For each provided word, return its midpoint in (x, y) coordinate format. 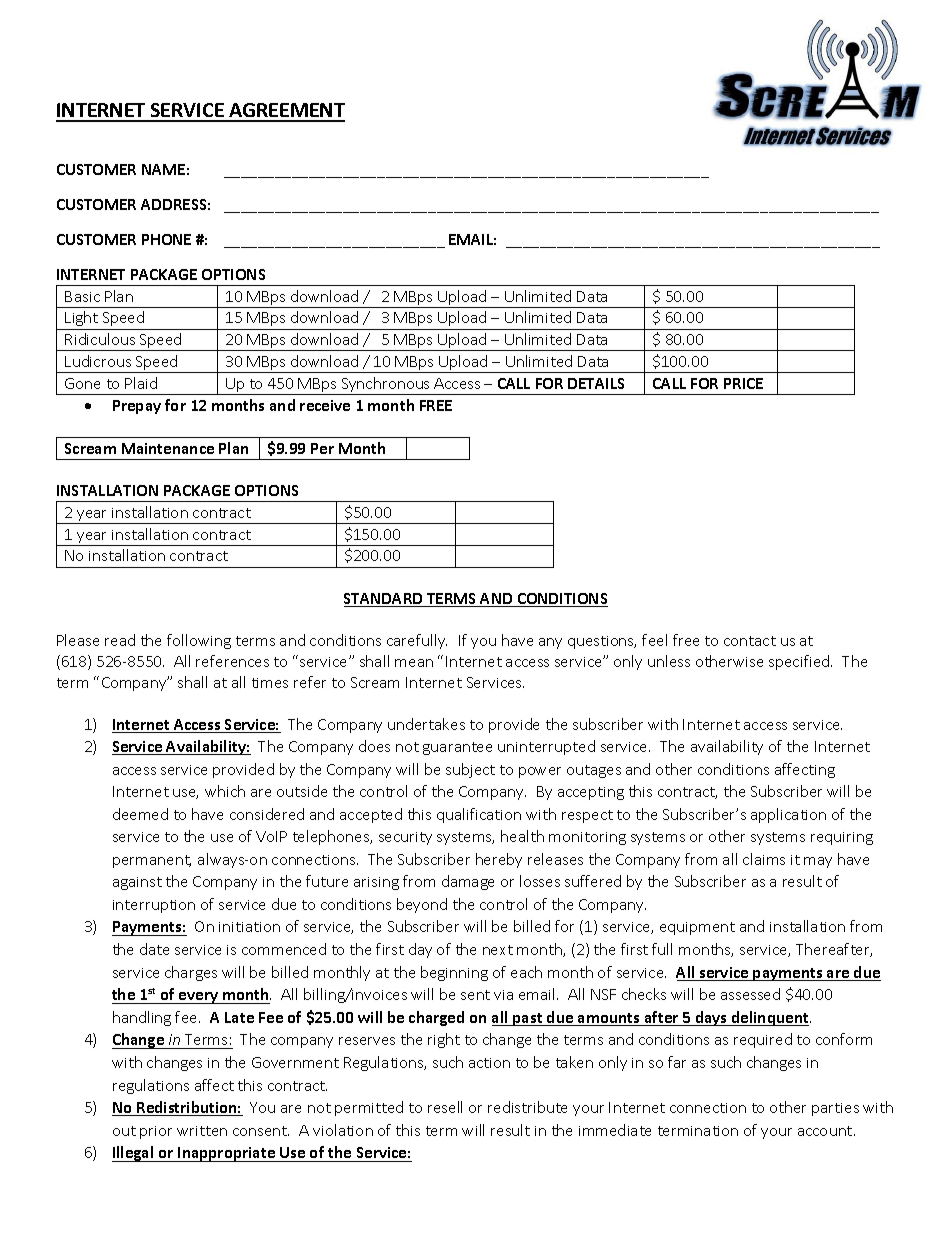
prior (156, 1132)
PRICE (743, 383)
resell (445, 1107)
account (826, 1131)
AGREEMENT (286, 112)
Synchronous (386, 386)
